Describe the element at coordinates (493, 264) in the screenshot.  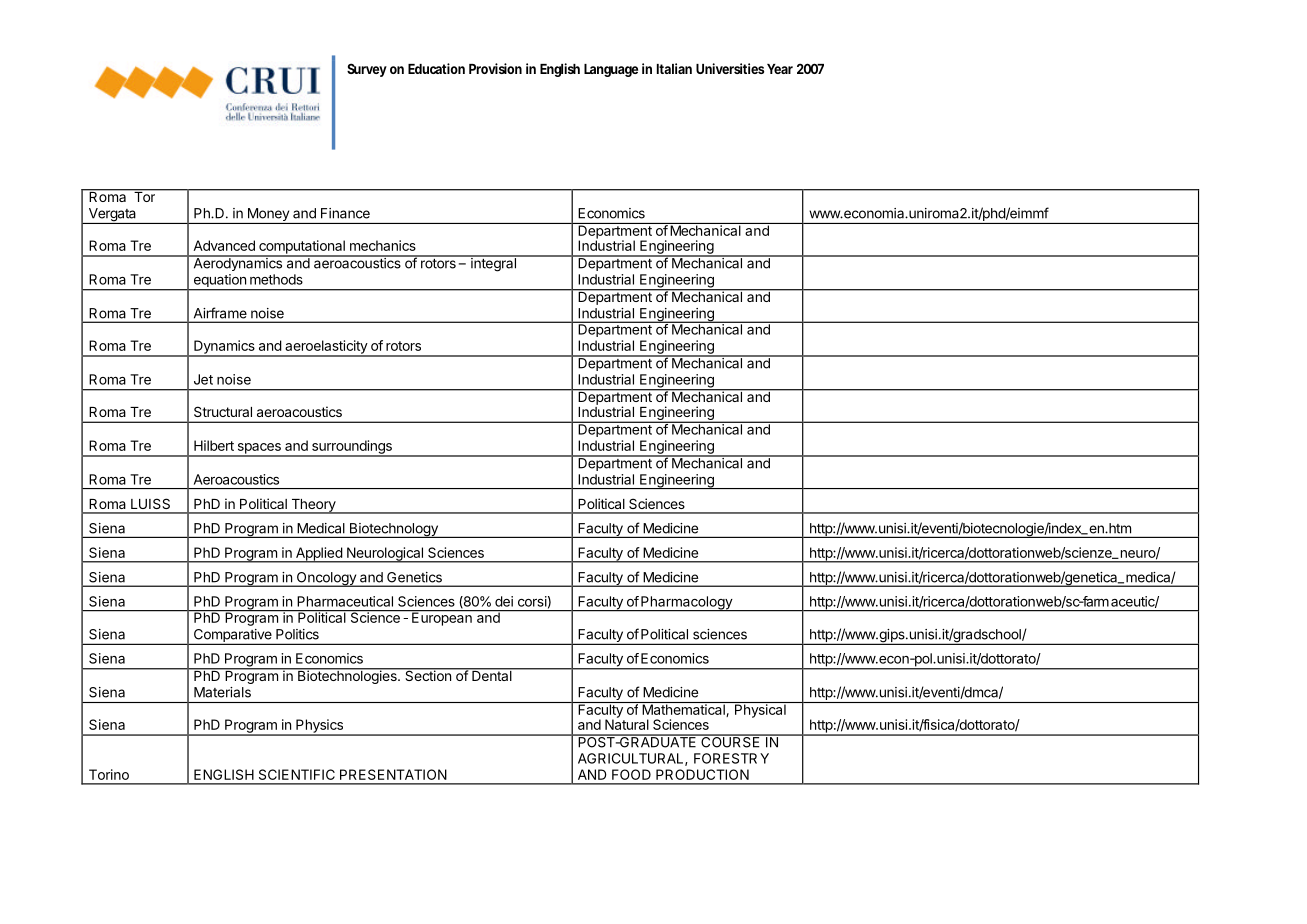
I see `integral` at that location.
